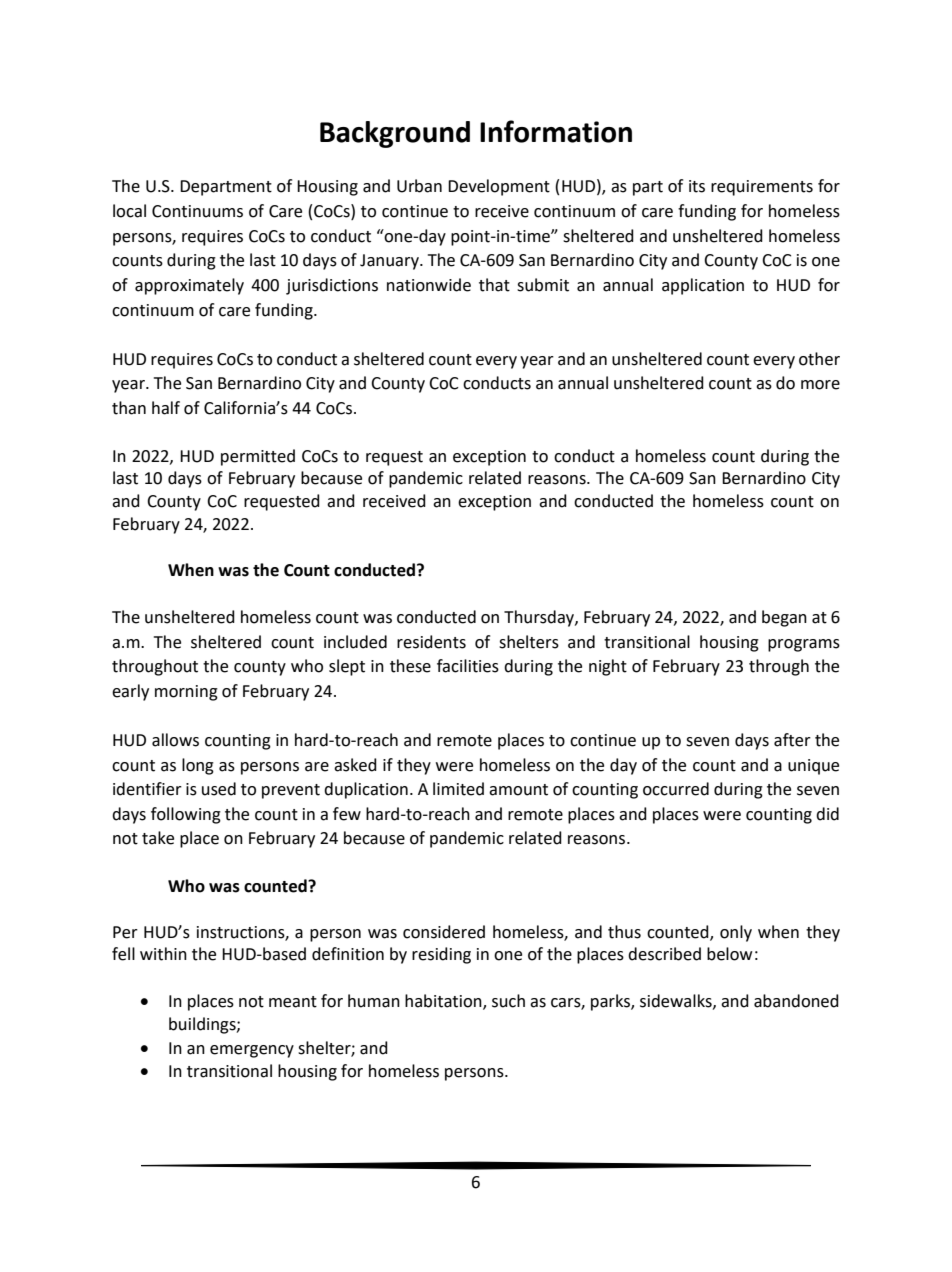 This screenshot has height=1272, width=952. What do you see at coordinates (499, 187) in the screenshot?
I see `Development` at bounding box center [499, 187].
